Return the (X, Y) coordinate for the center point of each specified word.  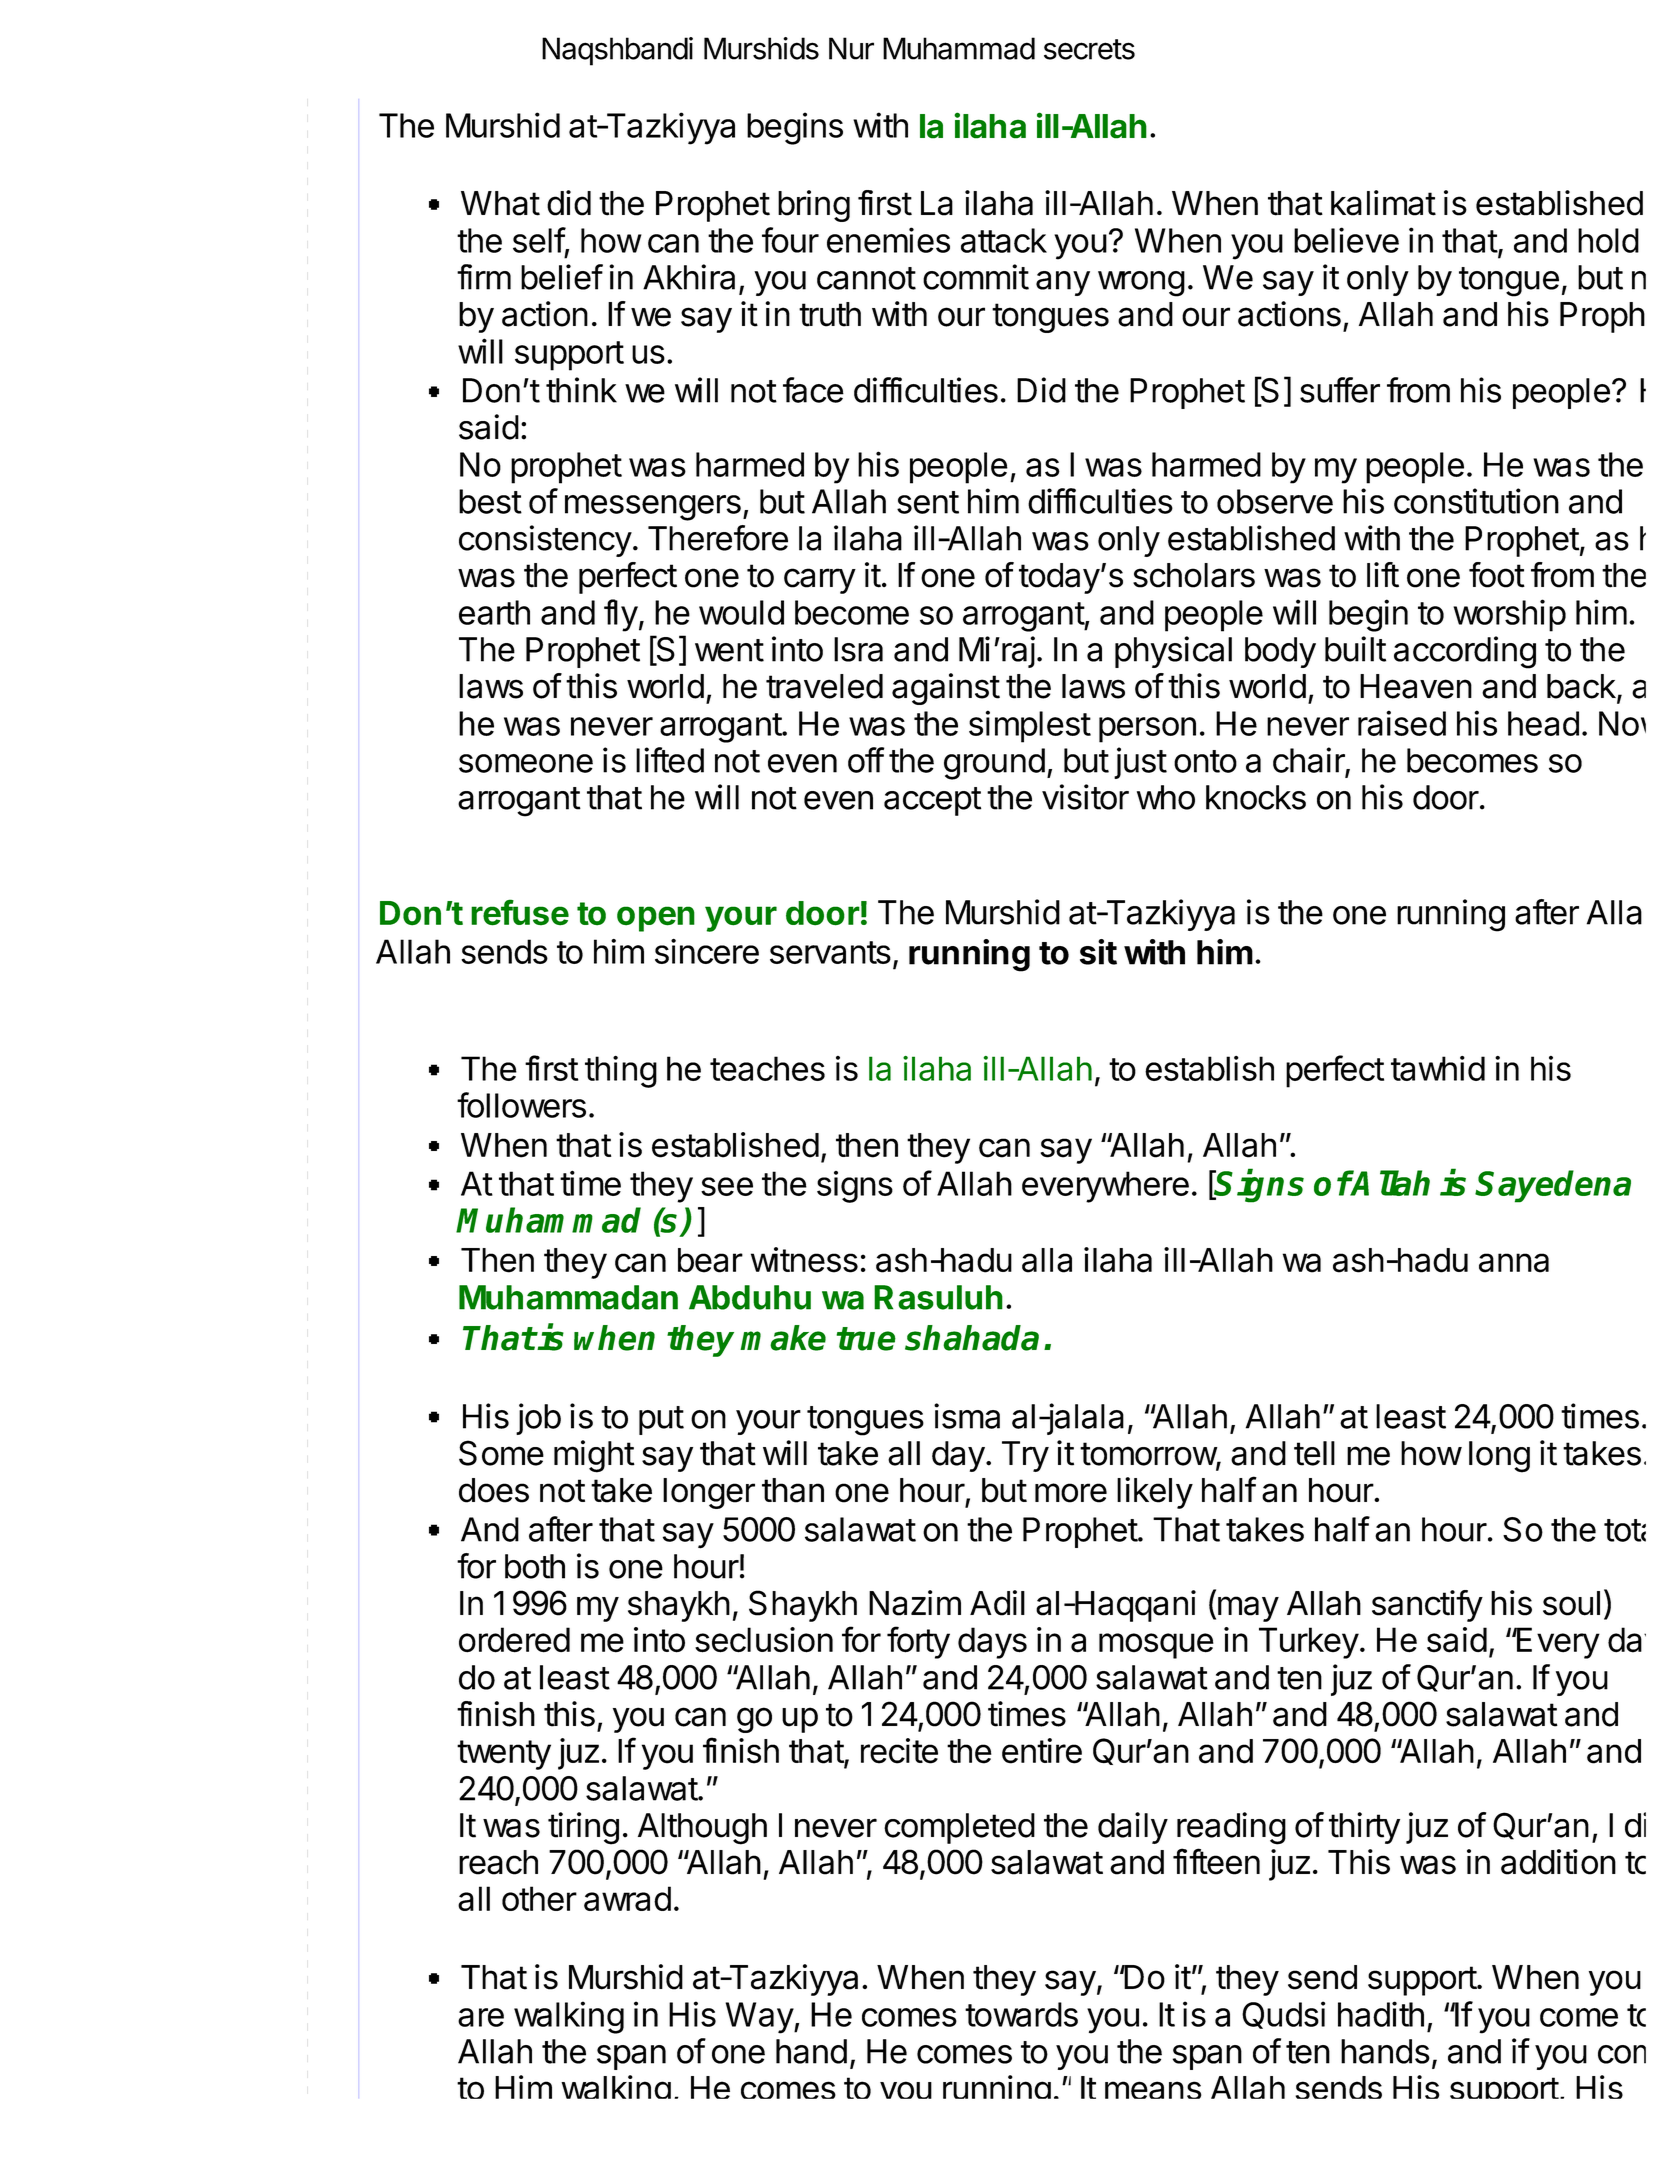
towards (1021, 2014)
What (500, 203)
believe (1346, 240)
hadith (1381, 2014)
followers (521, 1105)
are (481, 2017)
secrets (1089, 49)
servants (830, 952)
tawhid (1438, 1068)
